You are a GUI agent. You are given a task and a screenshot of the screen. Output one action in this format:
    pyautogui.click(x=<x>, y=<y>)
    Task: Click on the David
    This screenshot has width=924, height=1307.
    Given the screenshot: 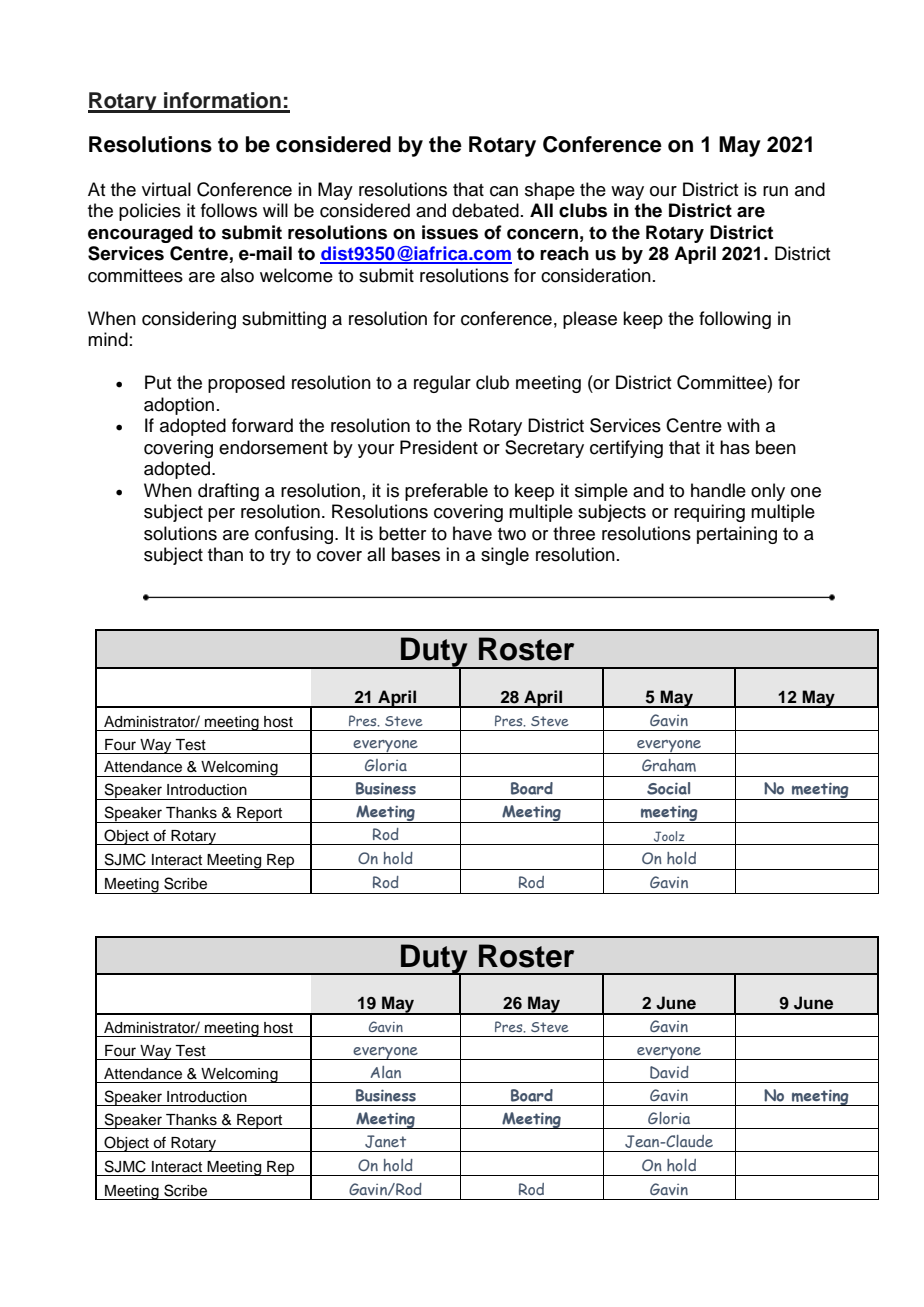 What is the action you would take?
    pyautogui.click(x=669, y=1072)
